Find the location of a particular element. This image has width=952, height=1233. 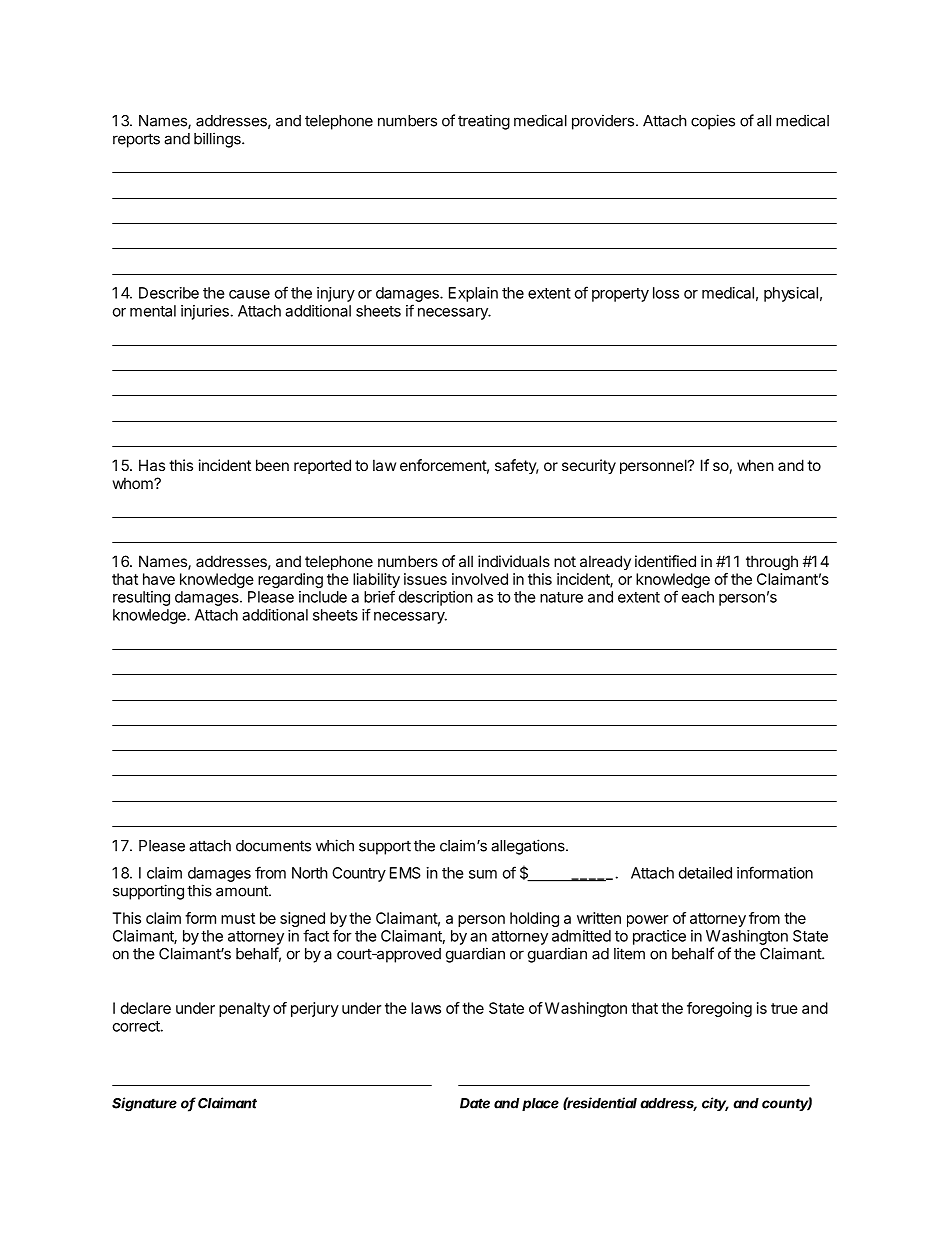

city is located at coordinates (715, 1104).
